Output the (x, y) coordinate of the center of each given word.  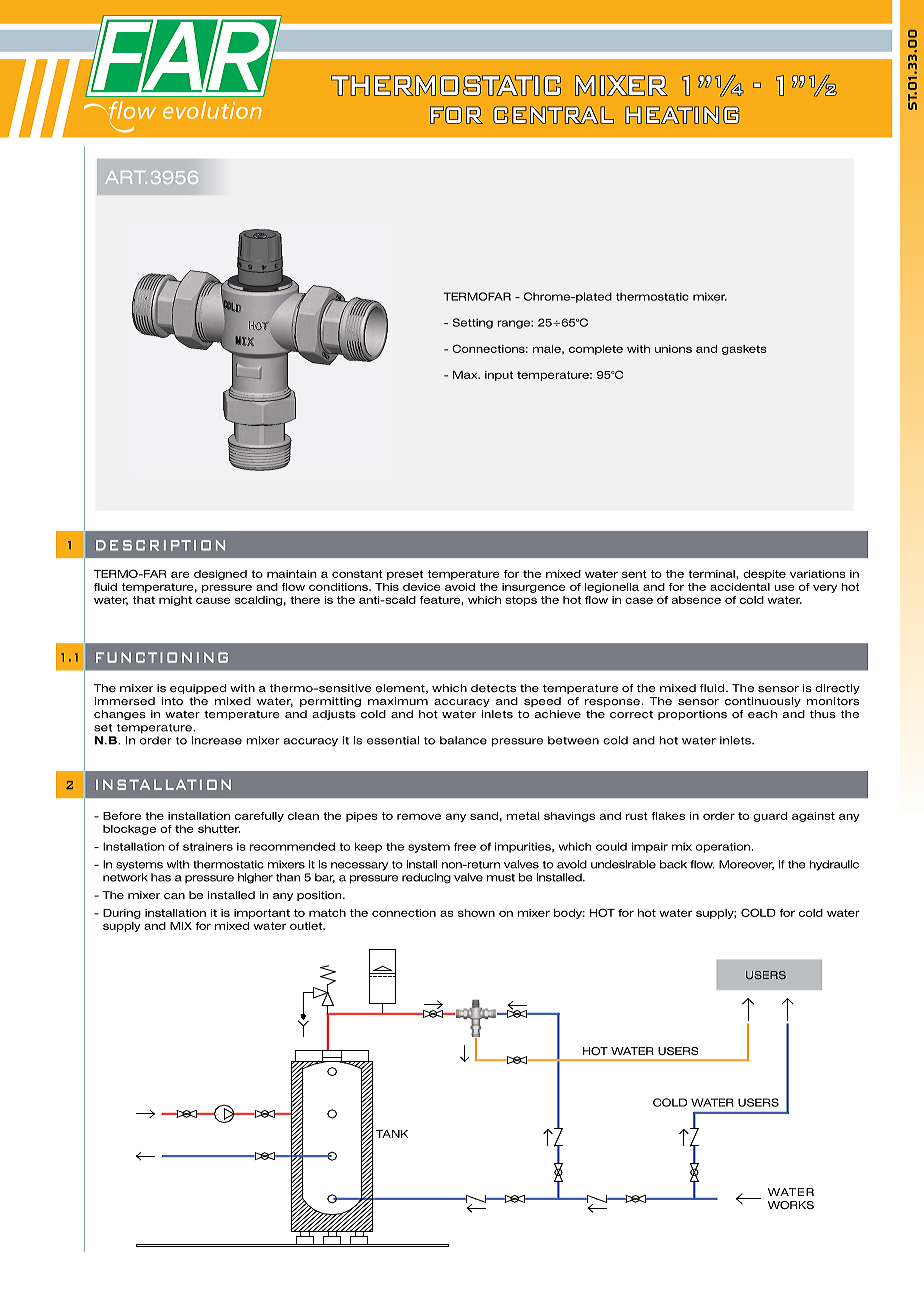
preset (405, 575)
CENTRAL (553, 115)
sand (484, 816)
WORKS (791, 1205)
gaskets (744, 350)
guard (770, 817)
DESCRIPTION (160, 545)
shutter (219, 829)
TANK (392, 1134)
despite (764, 575)
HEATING (682, 115)
